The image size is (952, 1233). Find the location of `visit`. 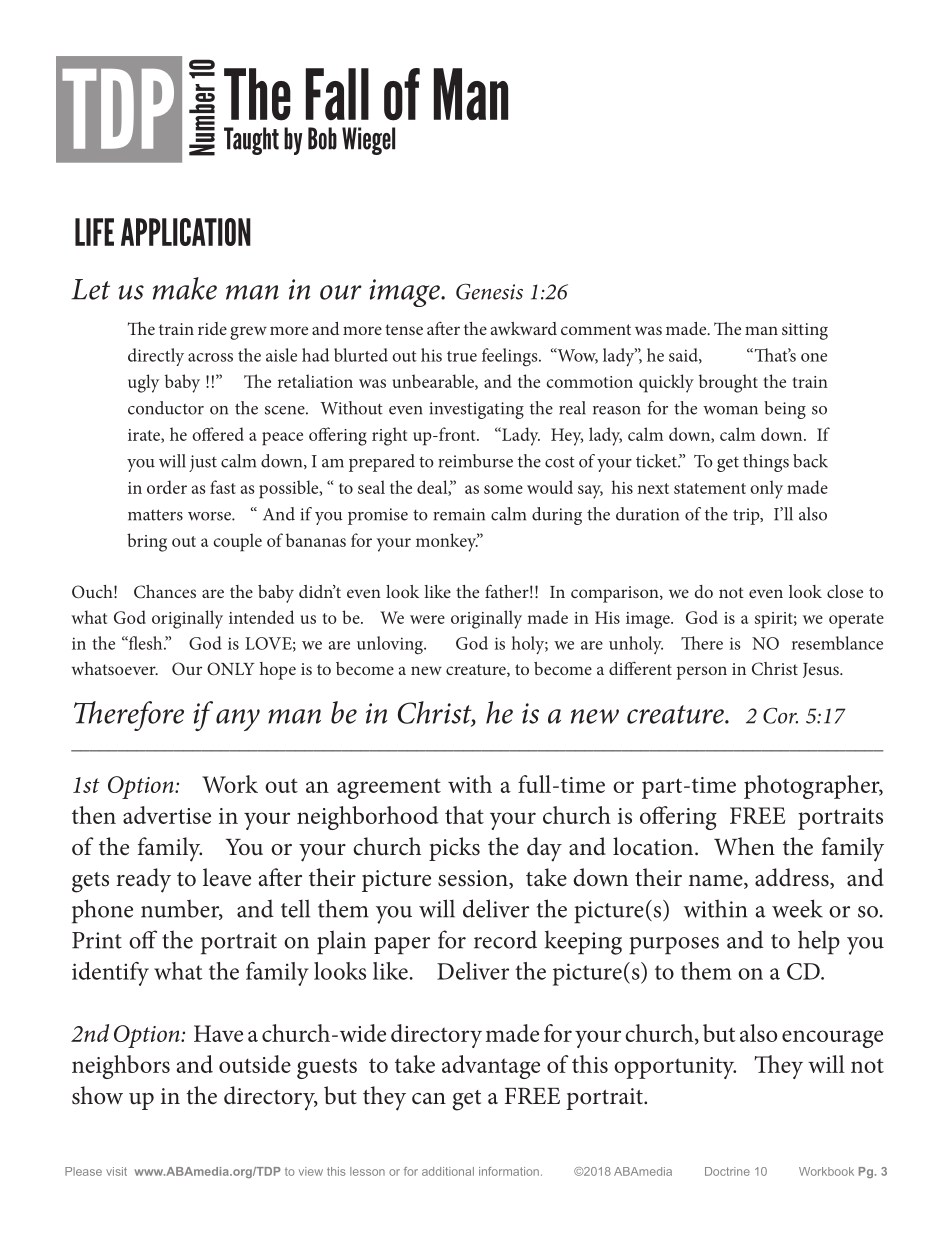

visit is located at coordinates (116, 1171).
